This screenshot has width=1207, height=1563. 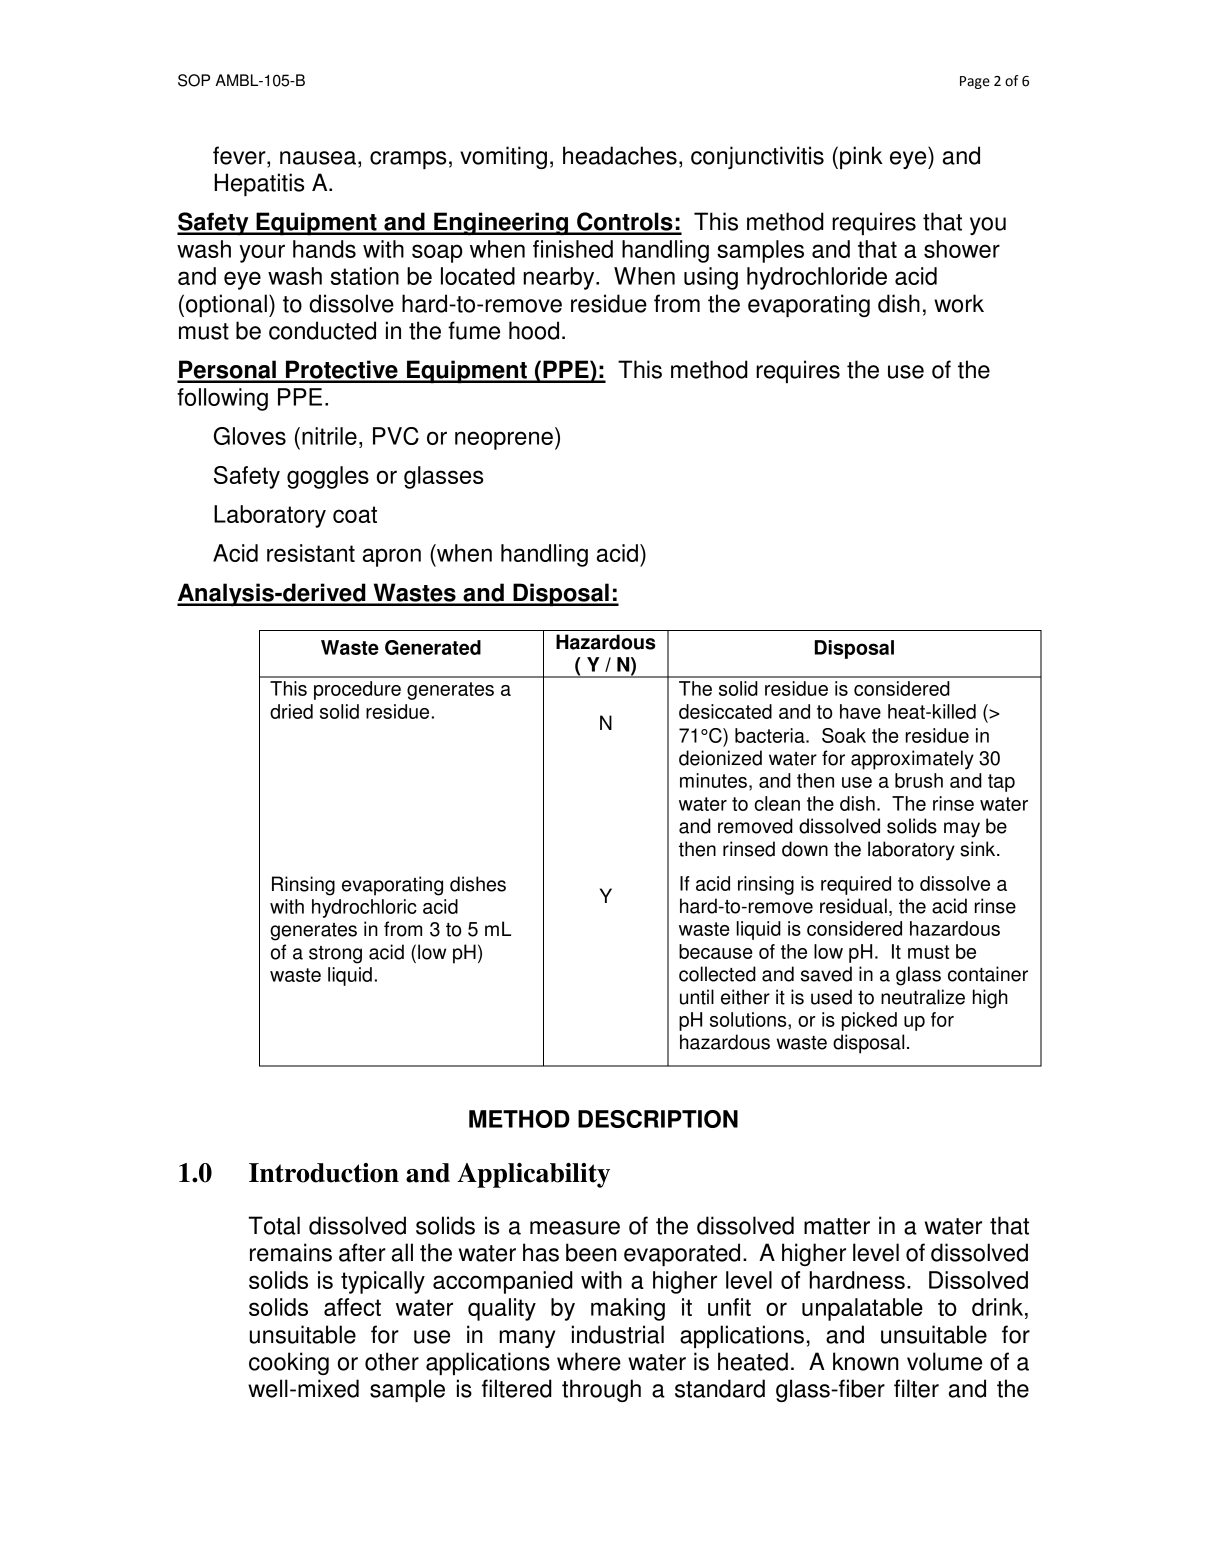 What do you see at coordinates (853, 906) in the screenshot?
I see `residual` at bounding box center [853, 906].
